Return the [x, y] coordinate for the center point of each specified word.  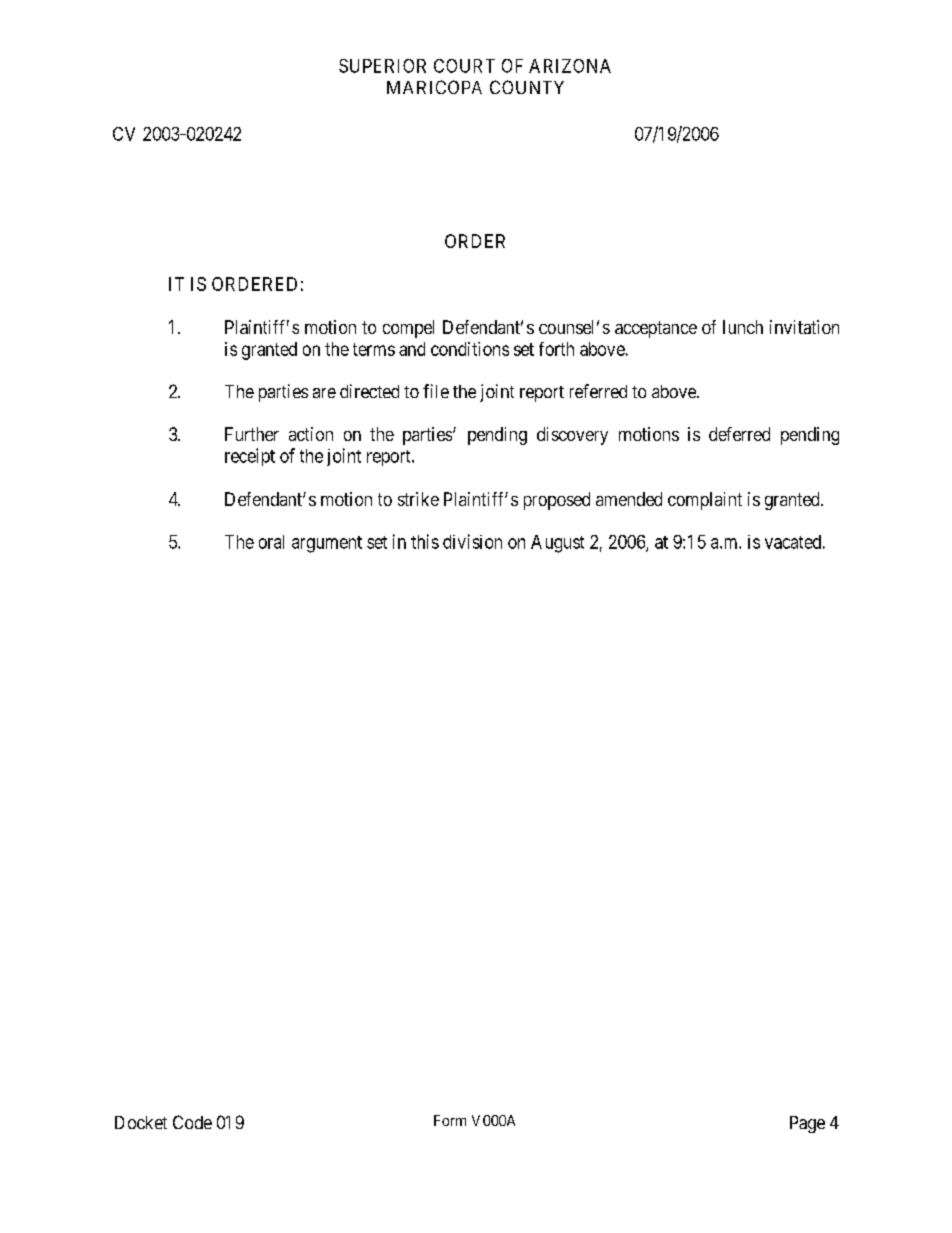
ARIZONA [570, 66]
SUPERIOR [382, 66]
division [472, 541]
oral [271, 542]
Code [192, 1122]
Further [252, 434]
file [436, 391]
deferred [739, 434]
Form [450, 1120]
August [557, 544]
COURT [464, 66]
